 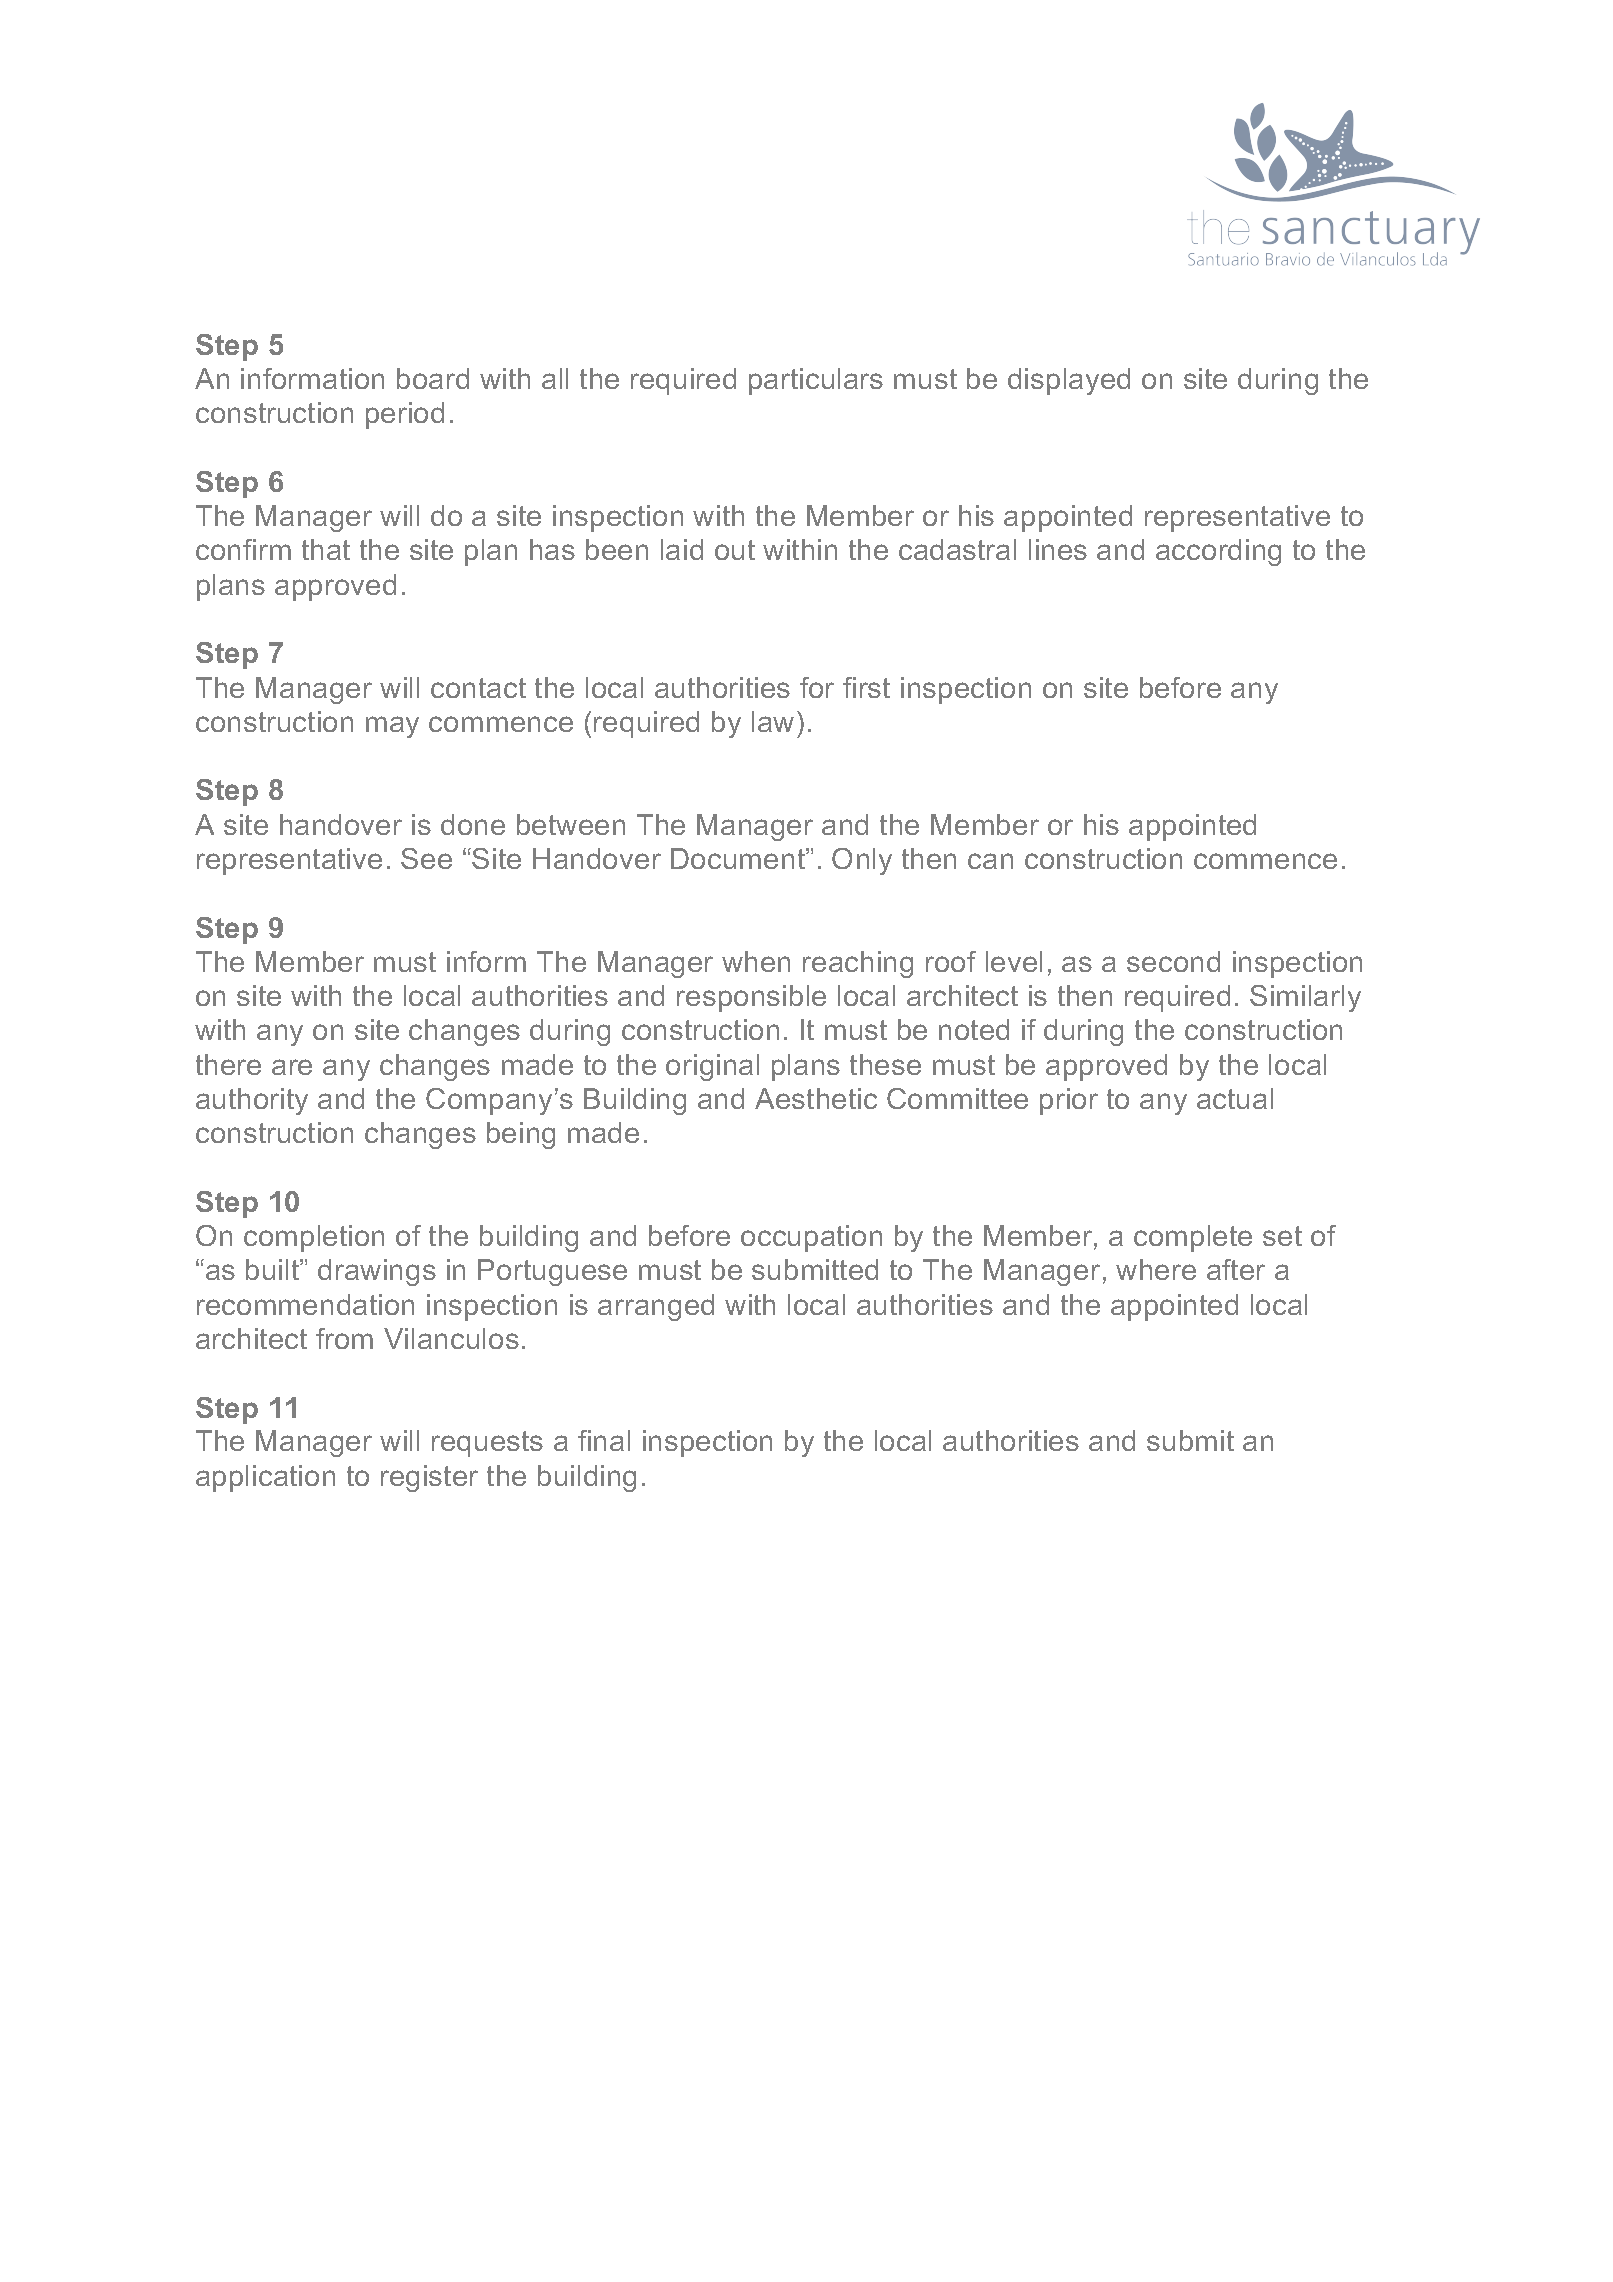 I want to click on when, so click(x=756, y=961).
